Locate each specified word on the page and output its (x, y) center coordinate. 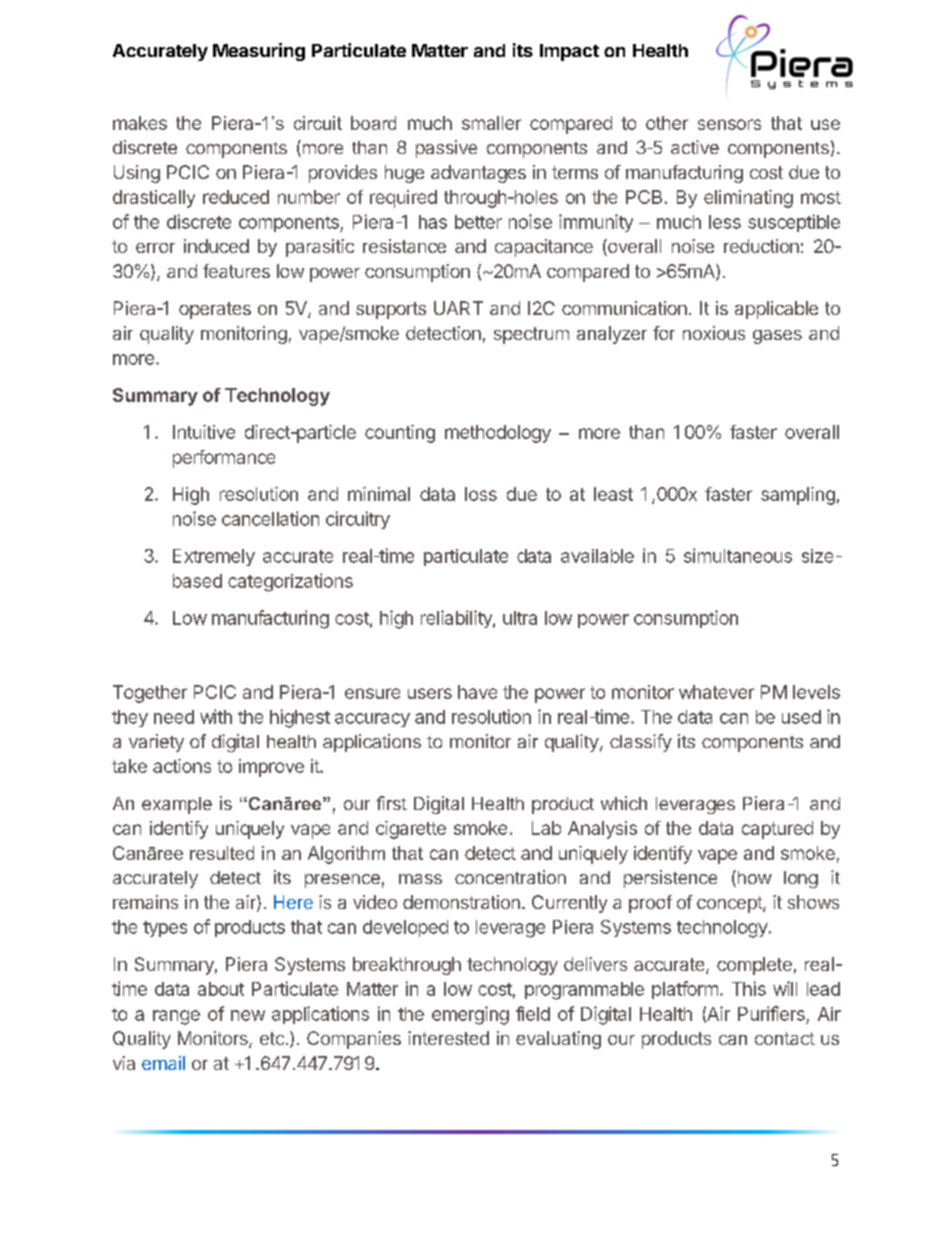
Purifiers (771, 1013)
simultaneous (738, 555)
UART (458, 308)
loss (481, 494)
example (177, 805)
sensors (729, 124)
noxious (714, 333)
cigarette (411, 830)
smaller (491, 123)
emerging (470, 1015)
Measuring (259, 52)
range (176, 1017)
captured (777, 830)
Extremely (214, 557)
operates (215, 310)
